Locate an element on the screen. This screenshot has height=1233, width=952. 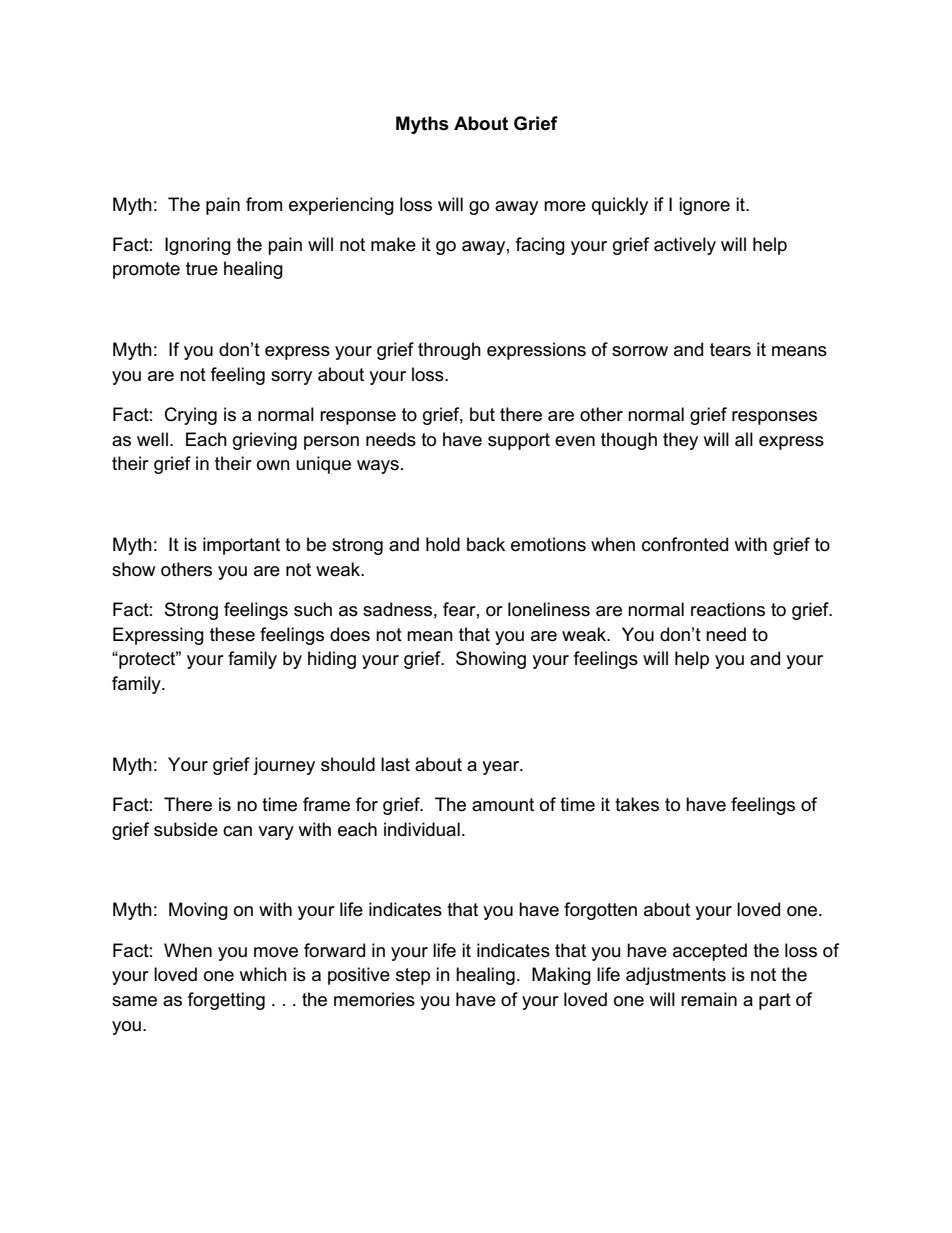
but is located at coordinates (482, 414).
